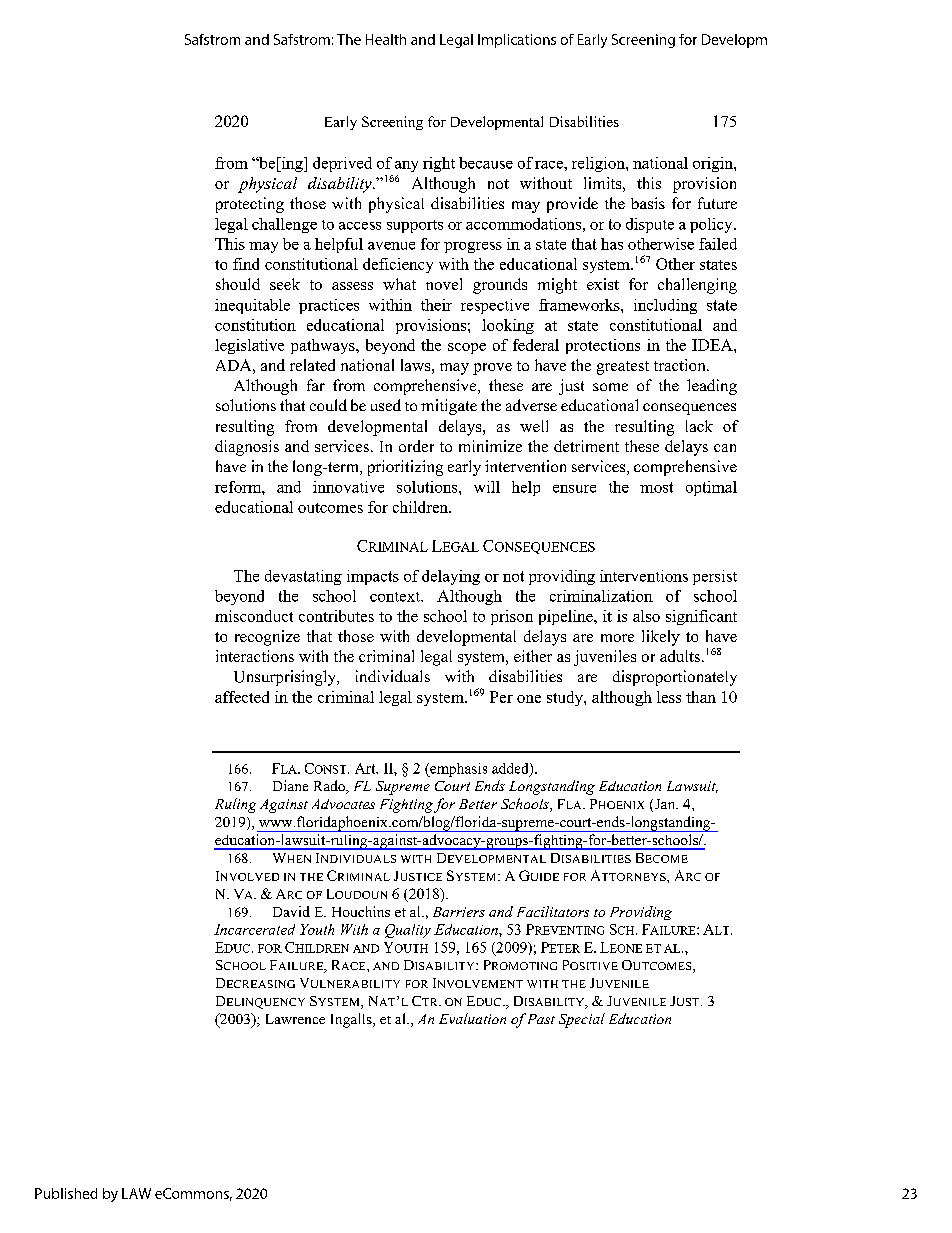 This screenshot has width=952, height=1233. What do you see at coordinates (623, 368) in the screenshot?
I see `greatest` at bounding box center [623, 368].
